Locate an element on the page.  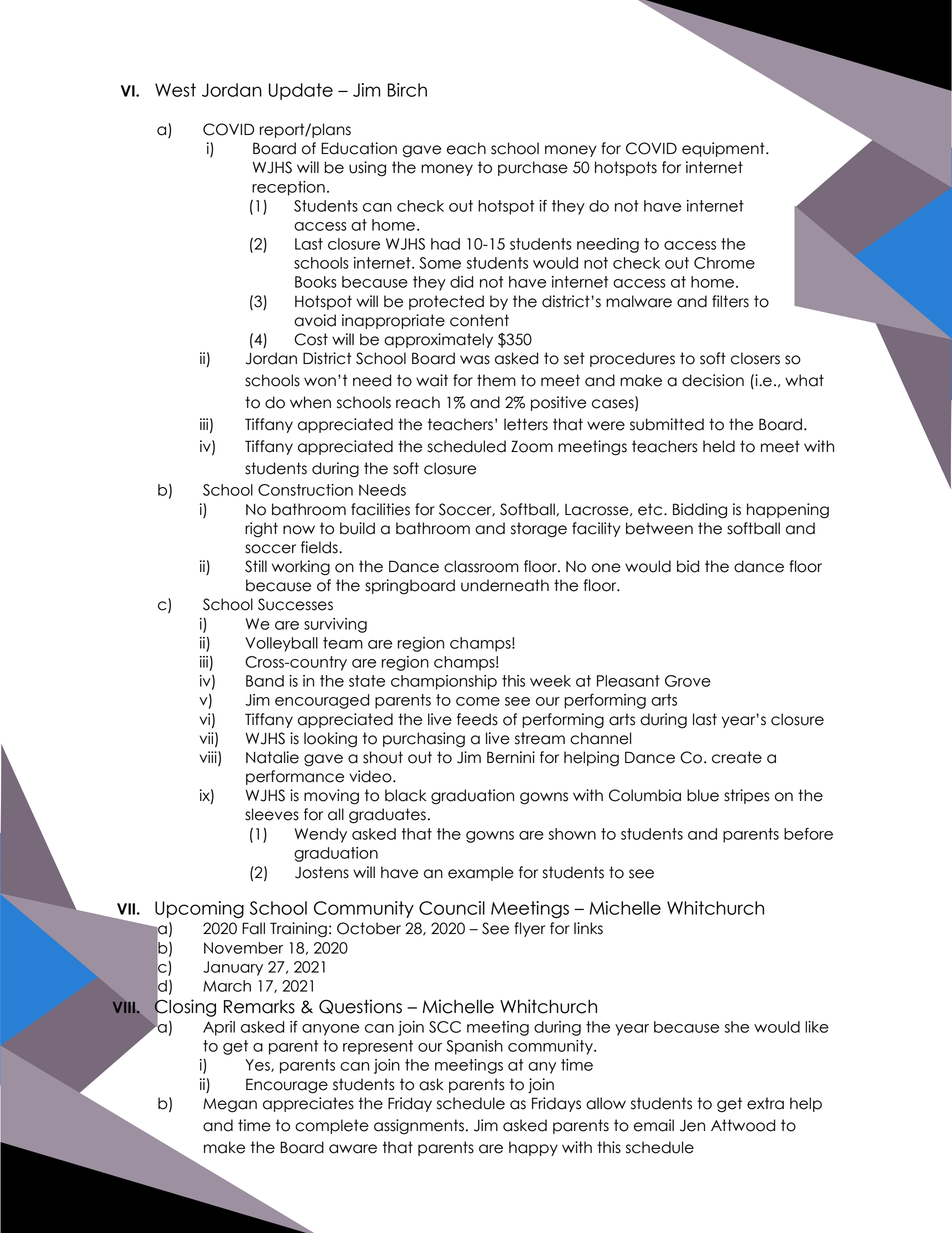
example is located at coordinates (481, 873).
